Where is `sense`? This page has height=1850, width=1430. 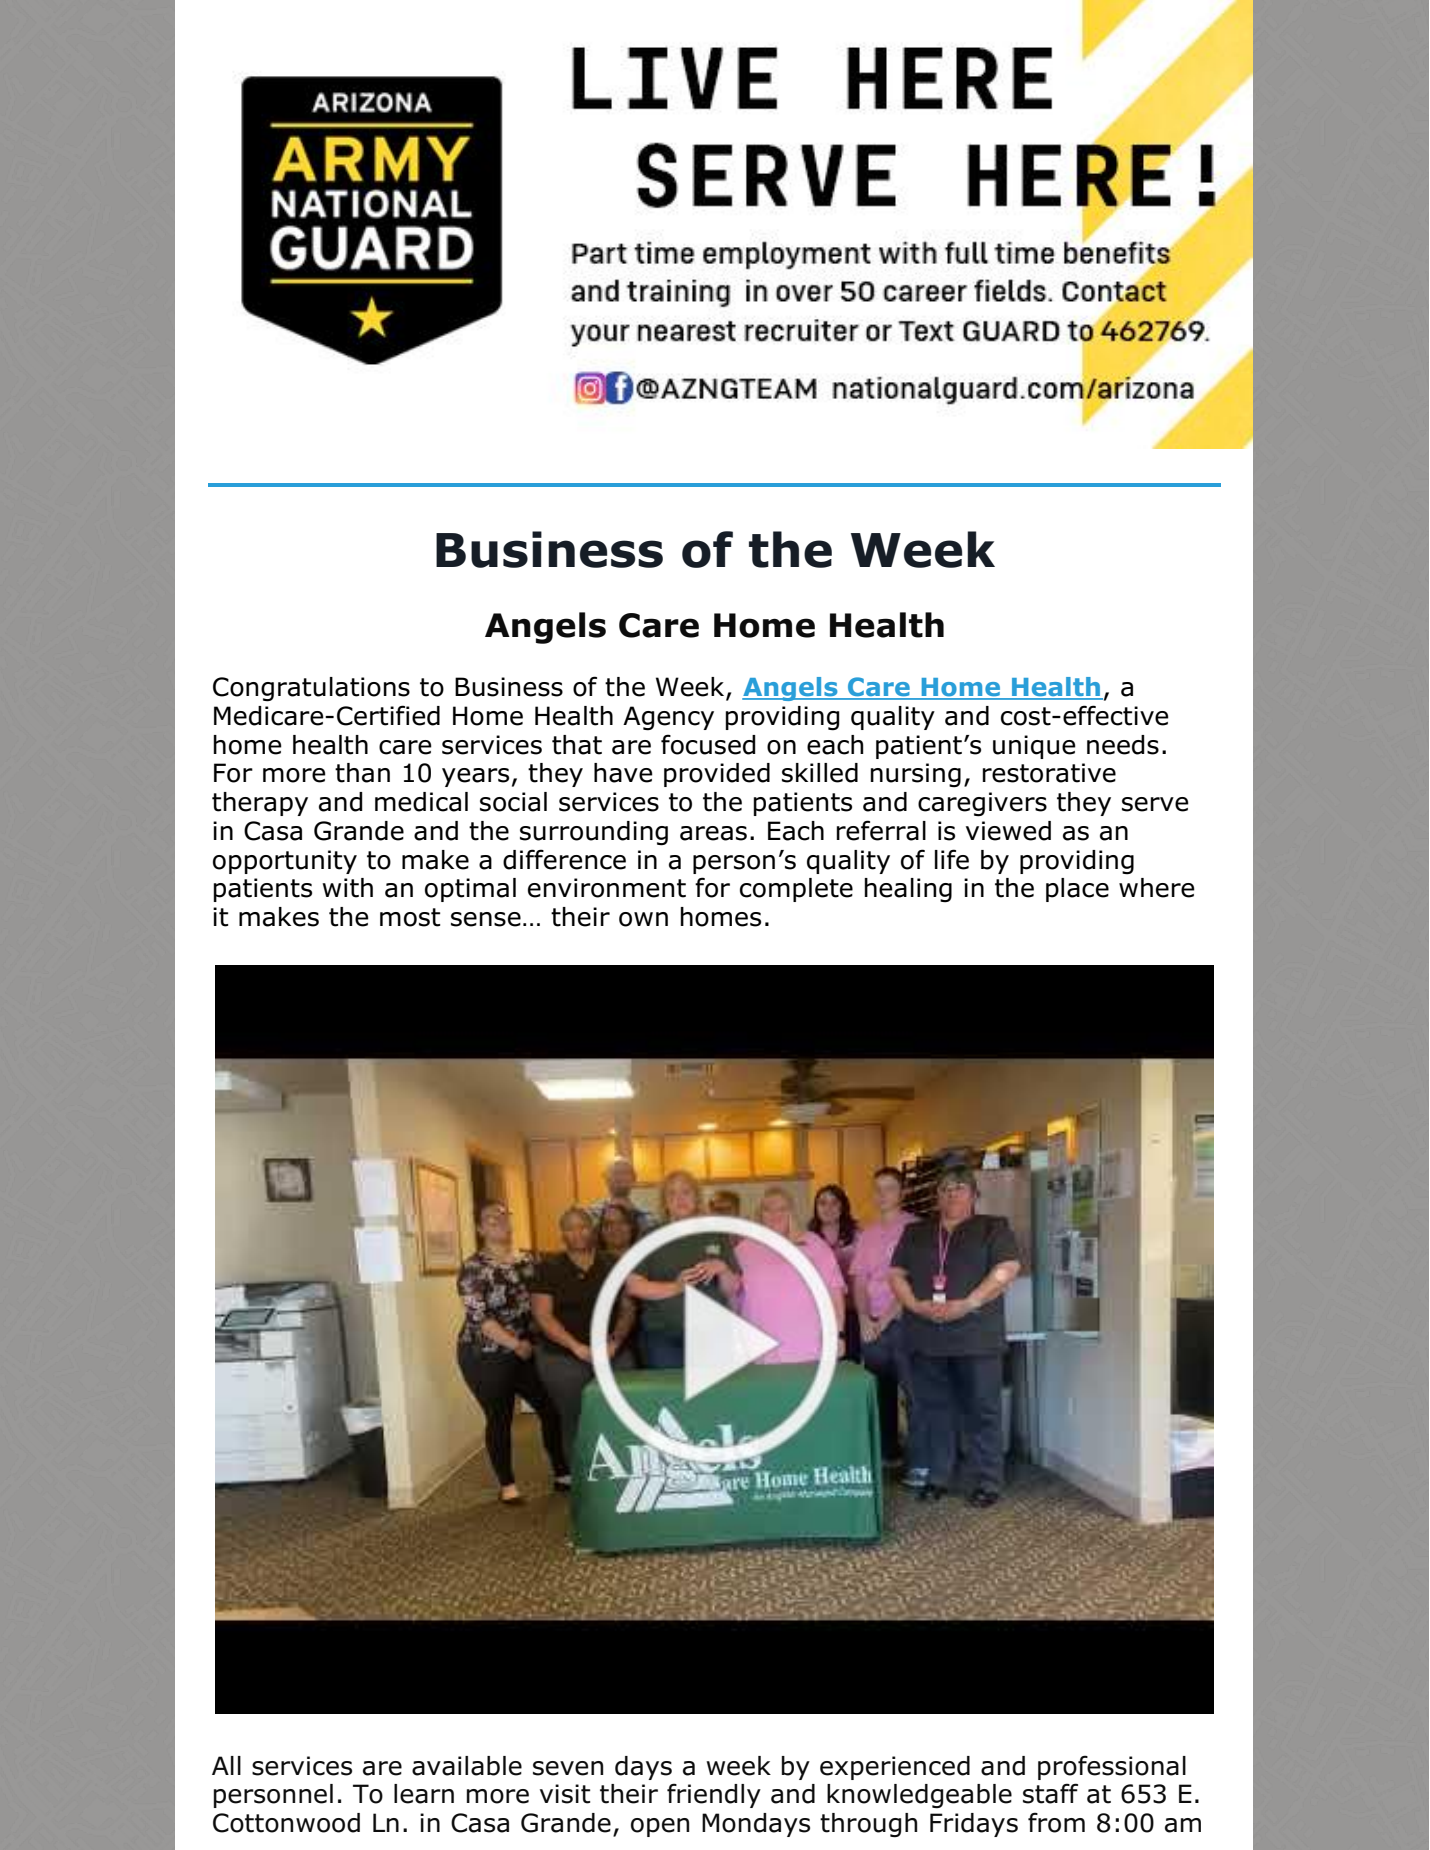
sense is located at coordinates (486, 919).
